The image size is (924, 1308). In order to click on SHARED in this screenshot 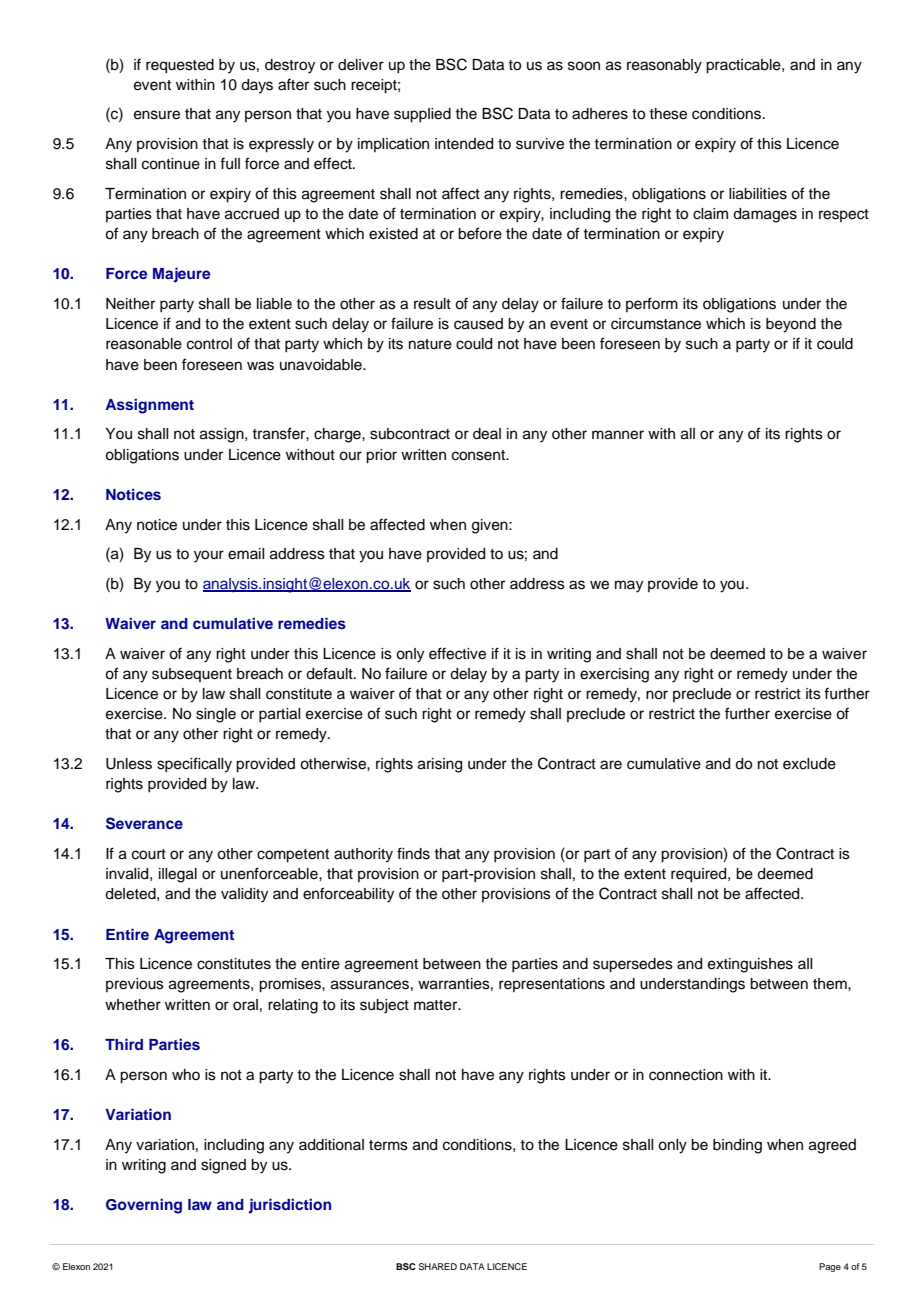, I will do `click(438, 1266)`.
